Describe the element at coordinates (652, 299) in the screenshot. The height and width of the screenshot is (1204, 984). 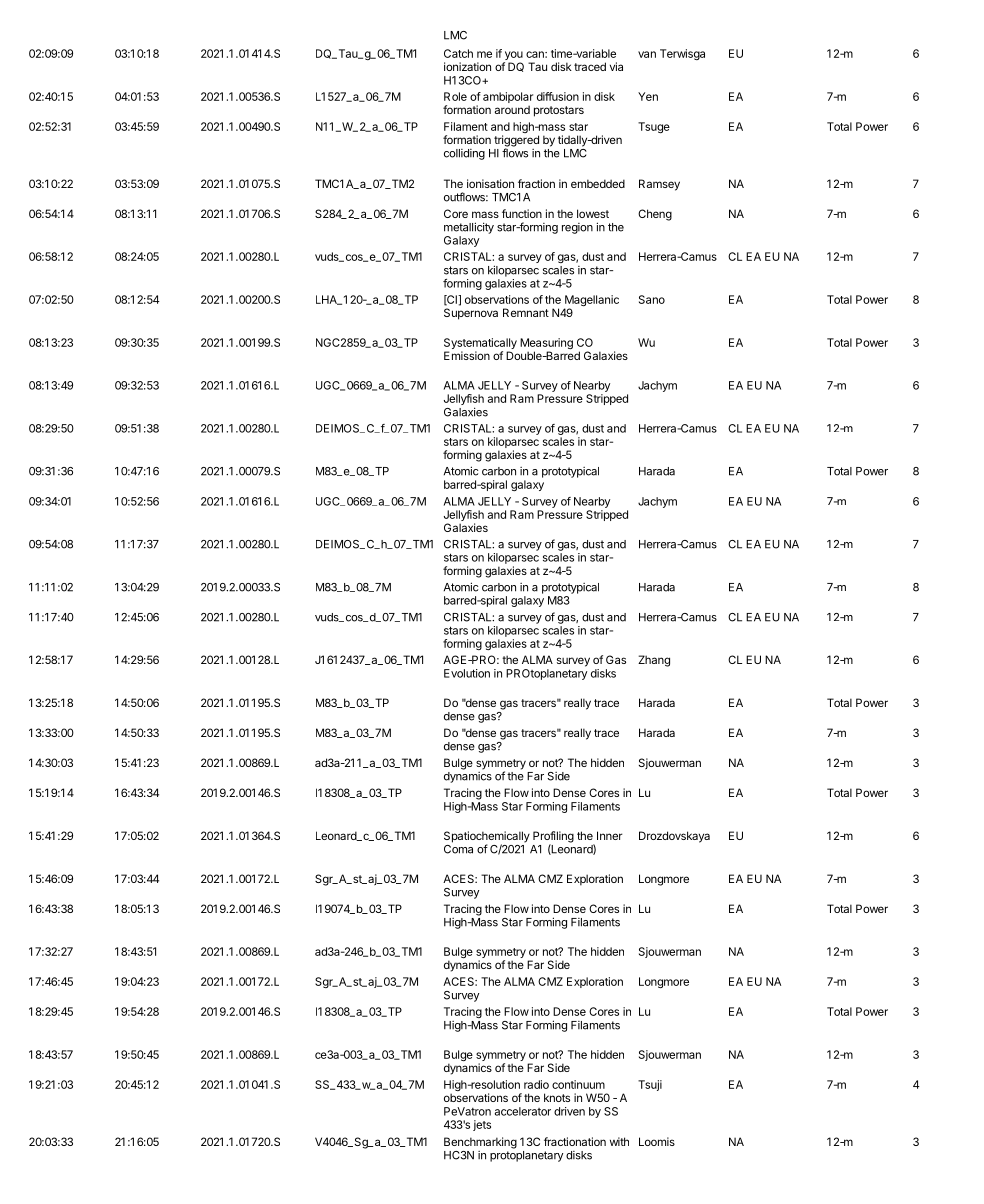
I see `Sano` at that location.
